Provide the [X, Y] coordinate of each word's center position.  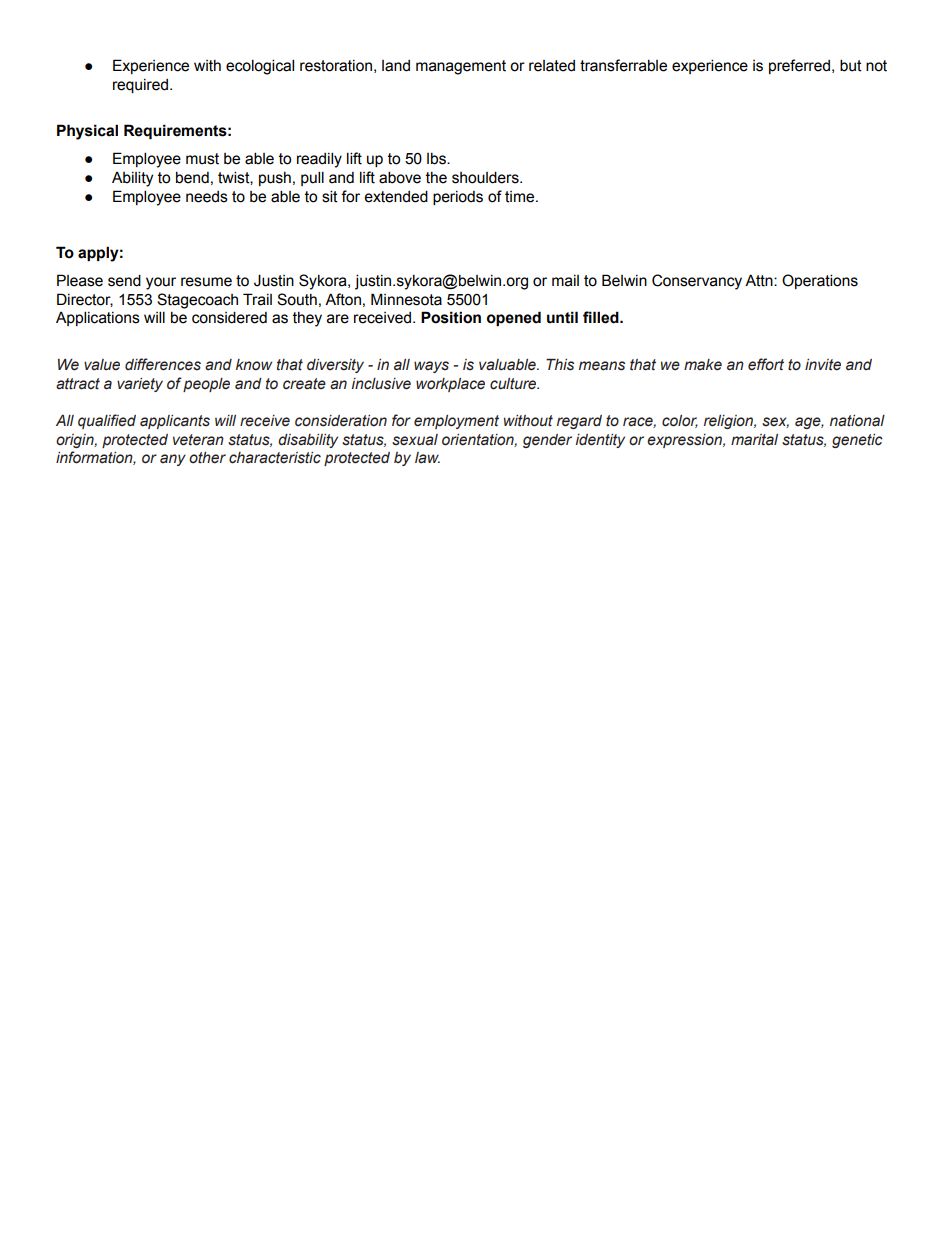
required [140, 86]
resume [206, 282]
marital [754, 440]
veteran [198, 440]
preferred [799, 66]
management [461, 67]
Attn [760, 280]
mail [565, 281]
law [427, 458]
